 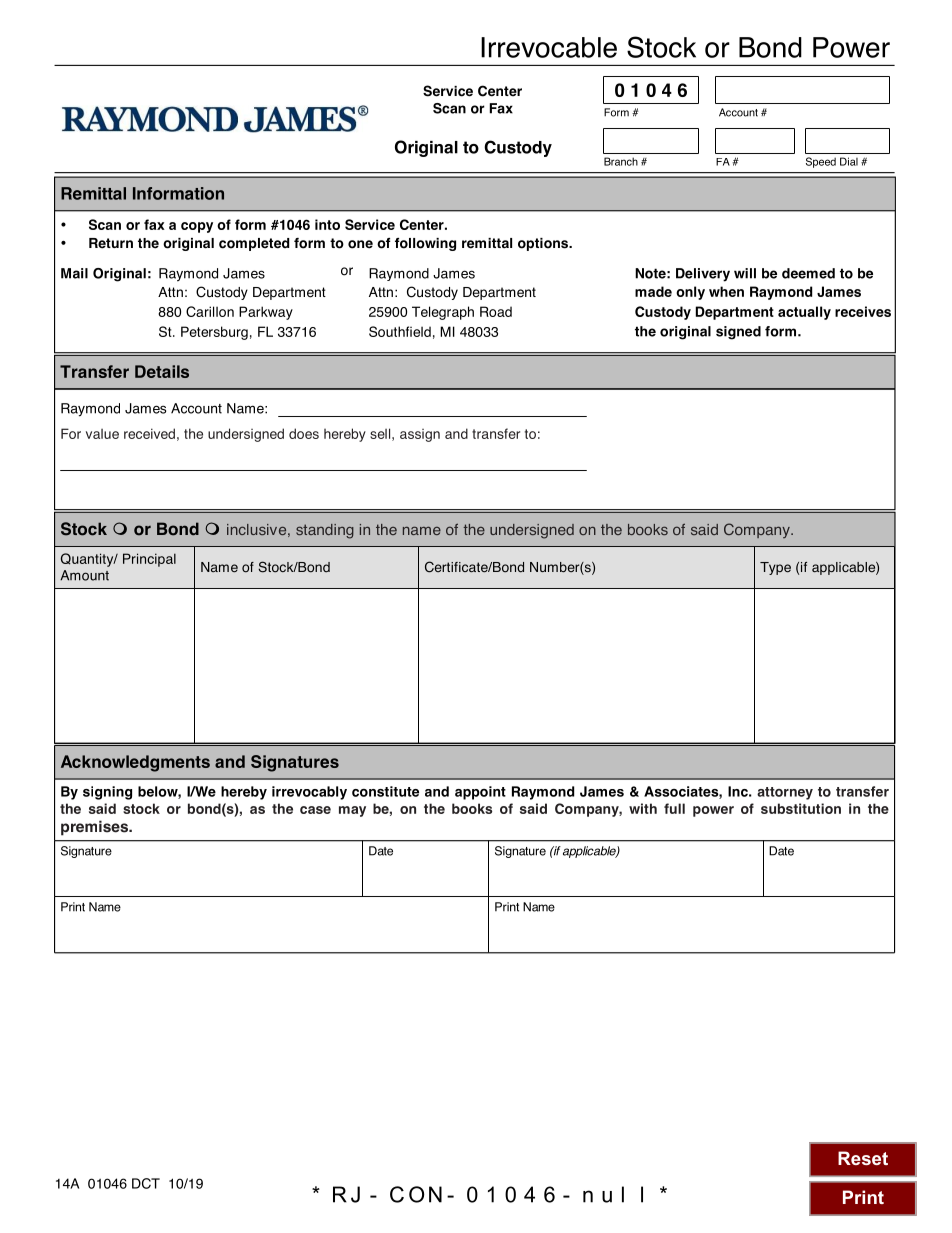 What do you see at coordinates (821, 162) in the document?
I see `Speed` at bounding box center [821, 162].
